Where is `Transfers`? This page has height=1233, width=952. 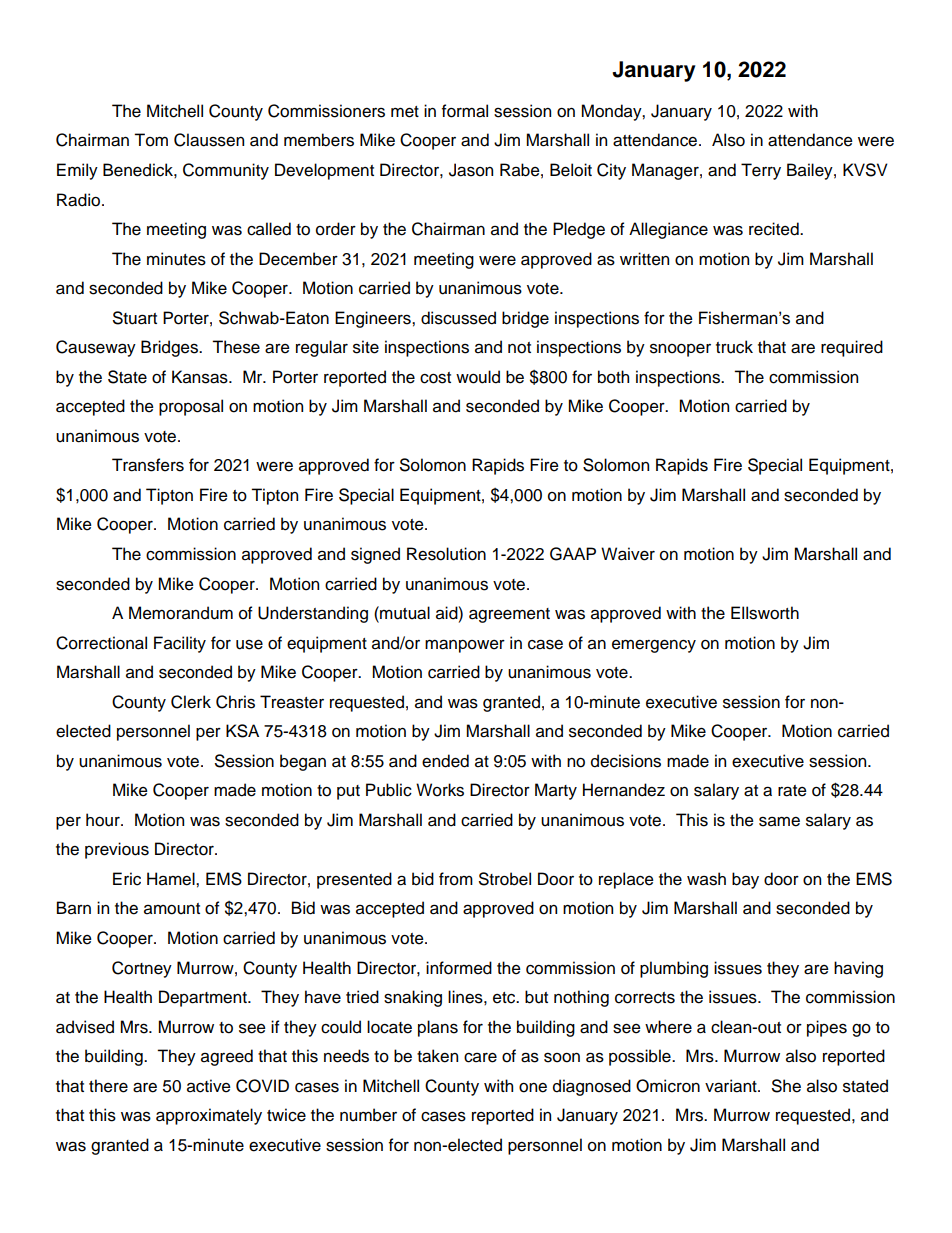 Transfers is located at coordinates (148, 465).
